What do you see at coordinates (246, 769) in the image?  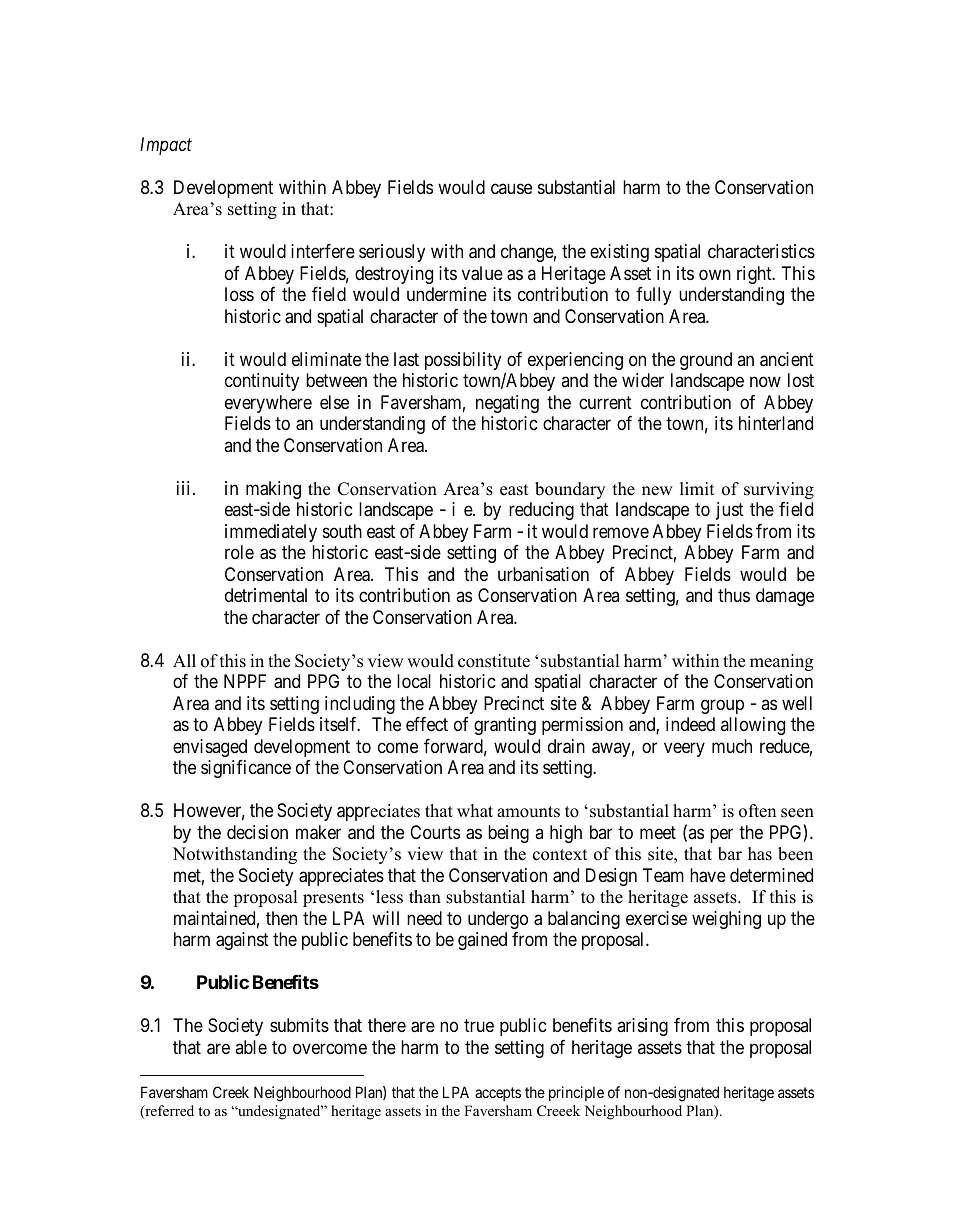 I see `significance` at bounding box center [246, 769].
